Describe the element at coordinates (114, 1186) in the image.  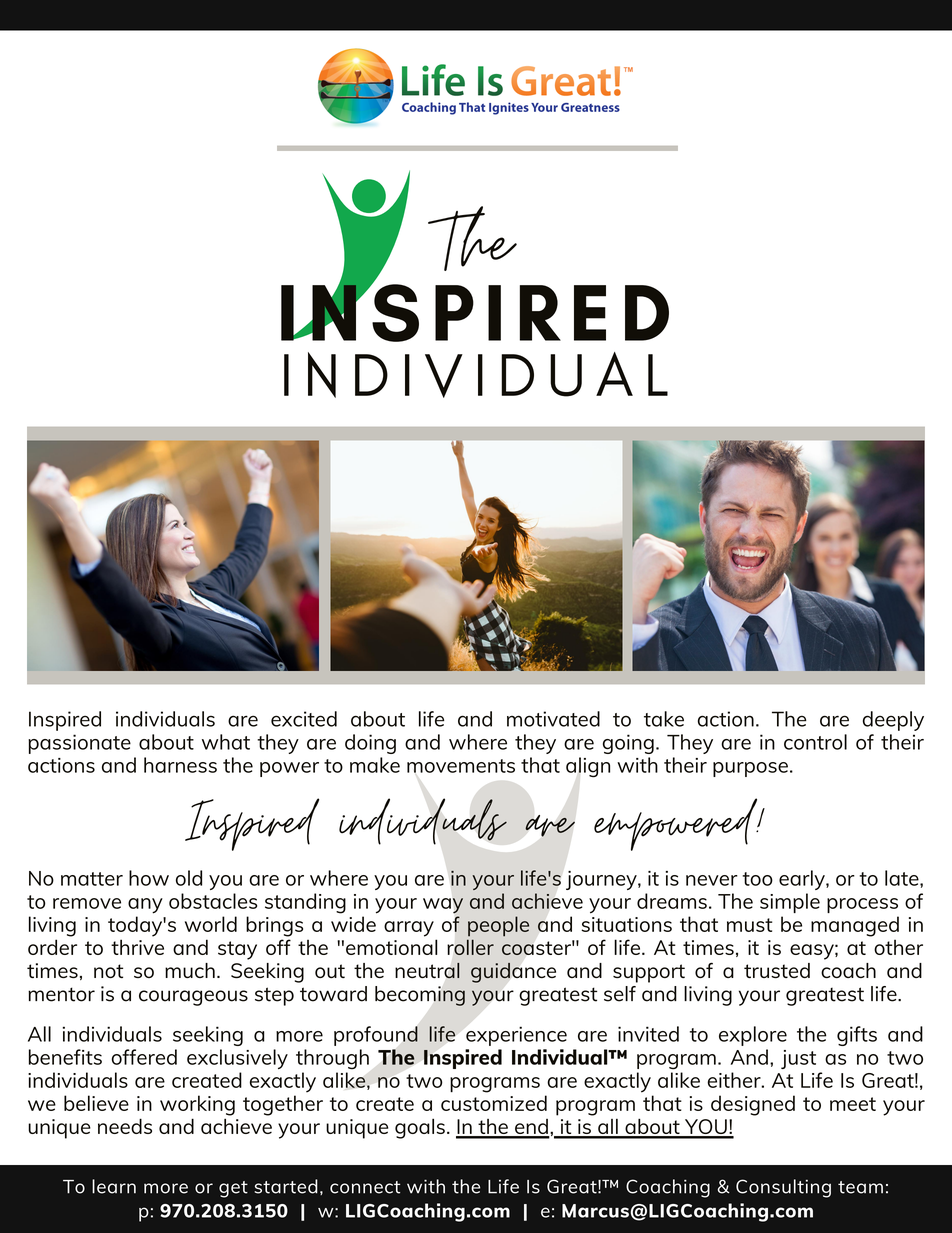
I see `learn` at that location.
